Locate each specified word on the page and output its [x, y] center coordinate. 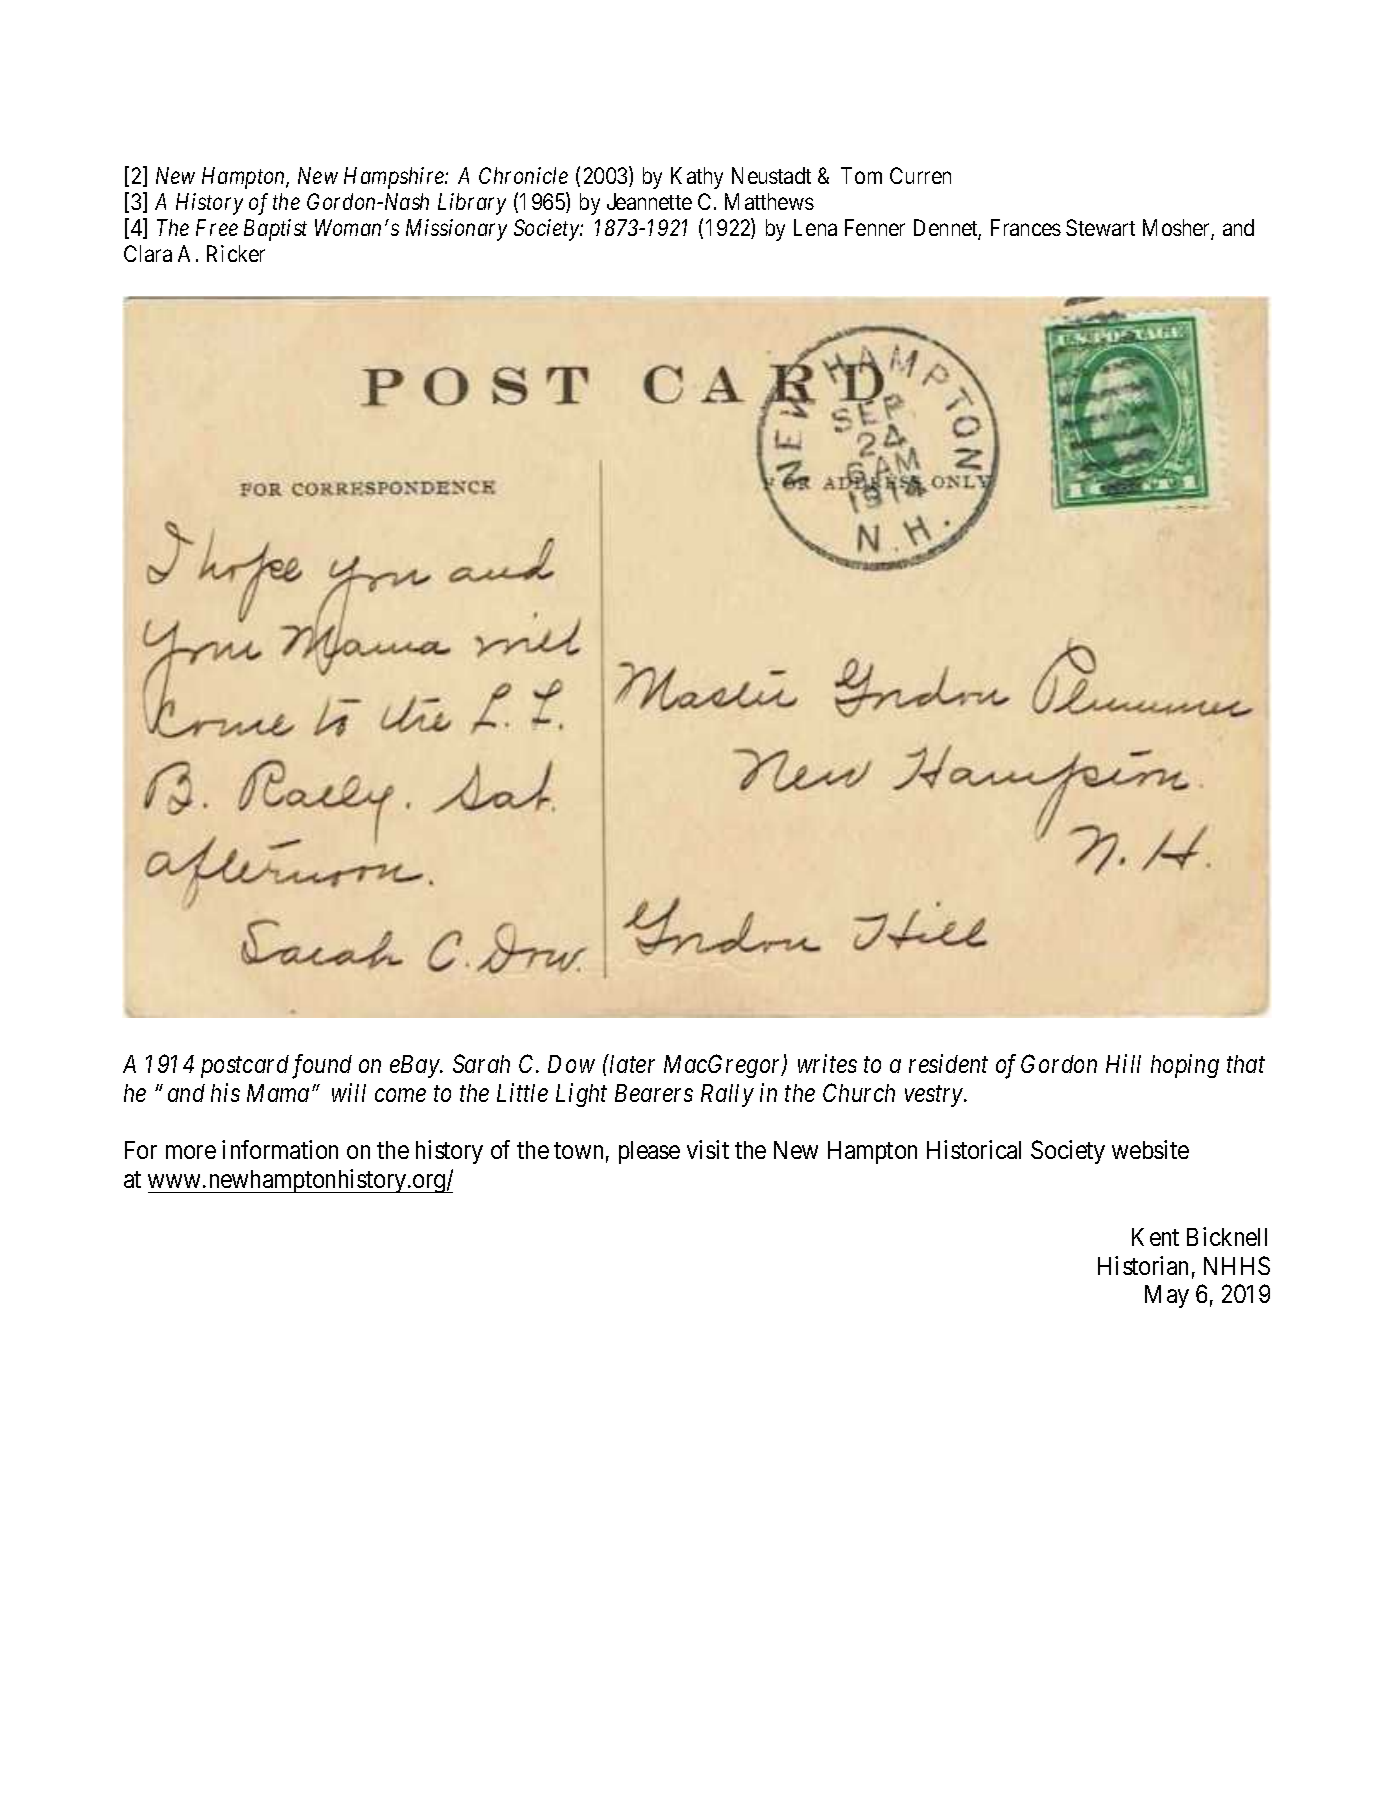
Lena [815, 227]
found [322, 1066]
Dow [571, 1064]
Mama [278, 1093]
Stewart [1100, 227]
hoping [1185, 1066]
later [631, 1063]
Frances [1026, 227]
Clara [148, 253]
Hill [1123, 1063]
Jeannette [649, 201]
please [649, 1152]
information [280, 1149]
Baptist [275, 230]
